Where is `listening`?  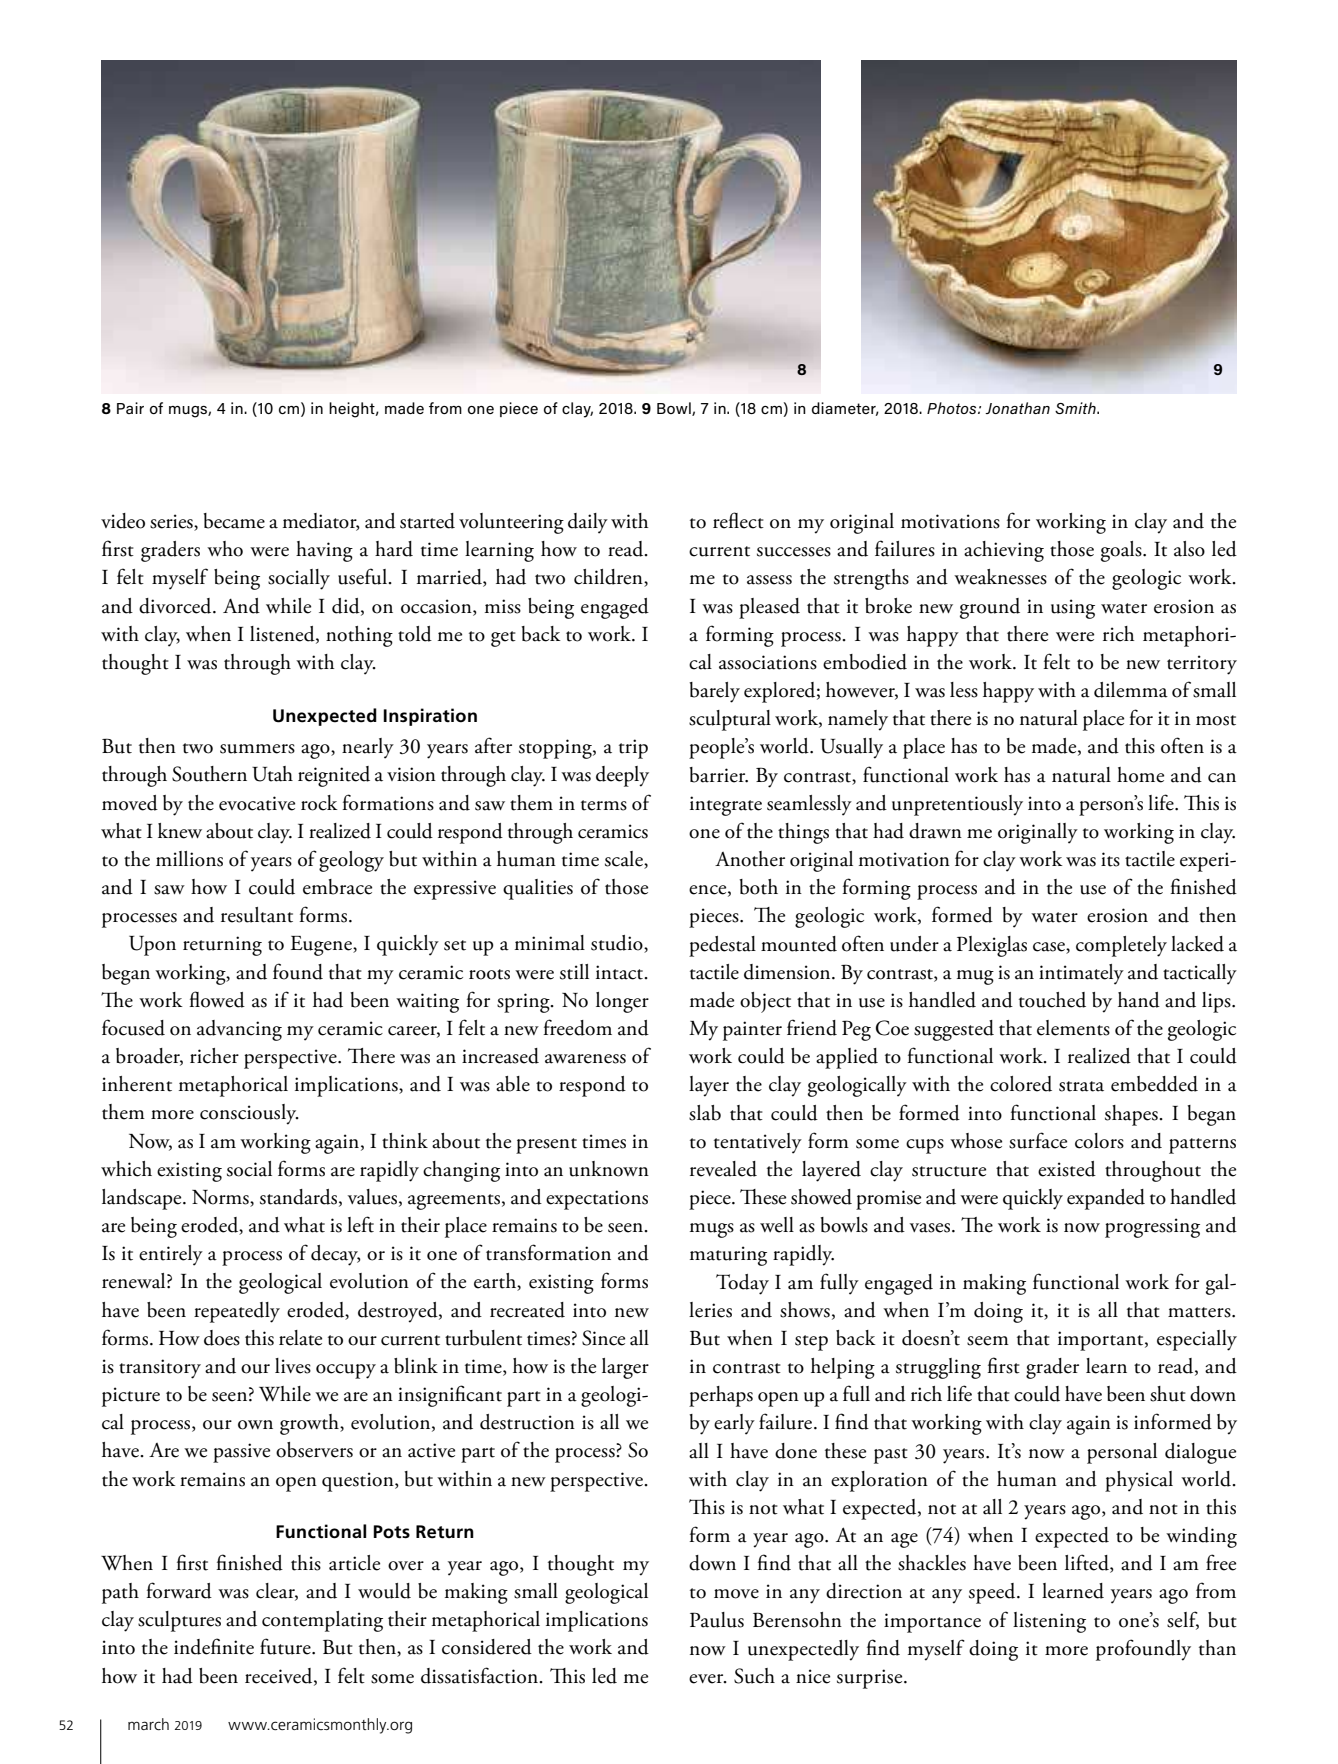 listening is located at coordinates (1049, 1622).
